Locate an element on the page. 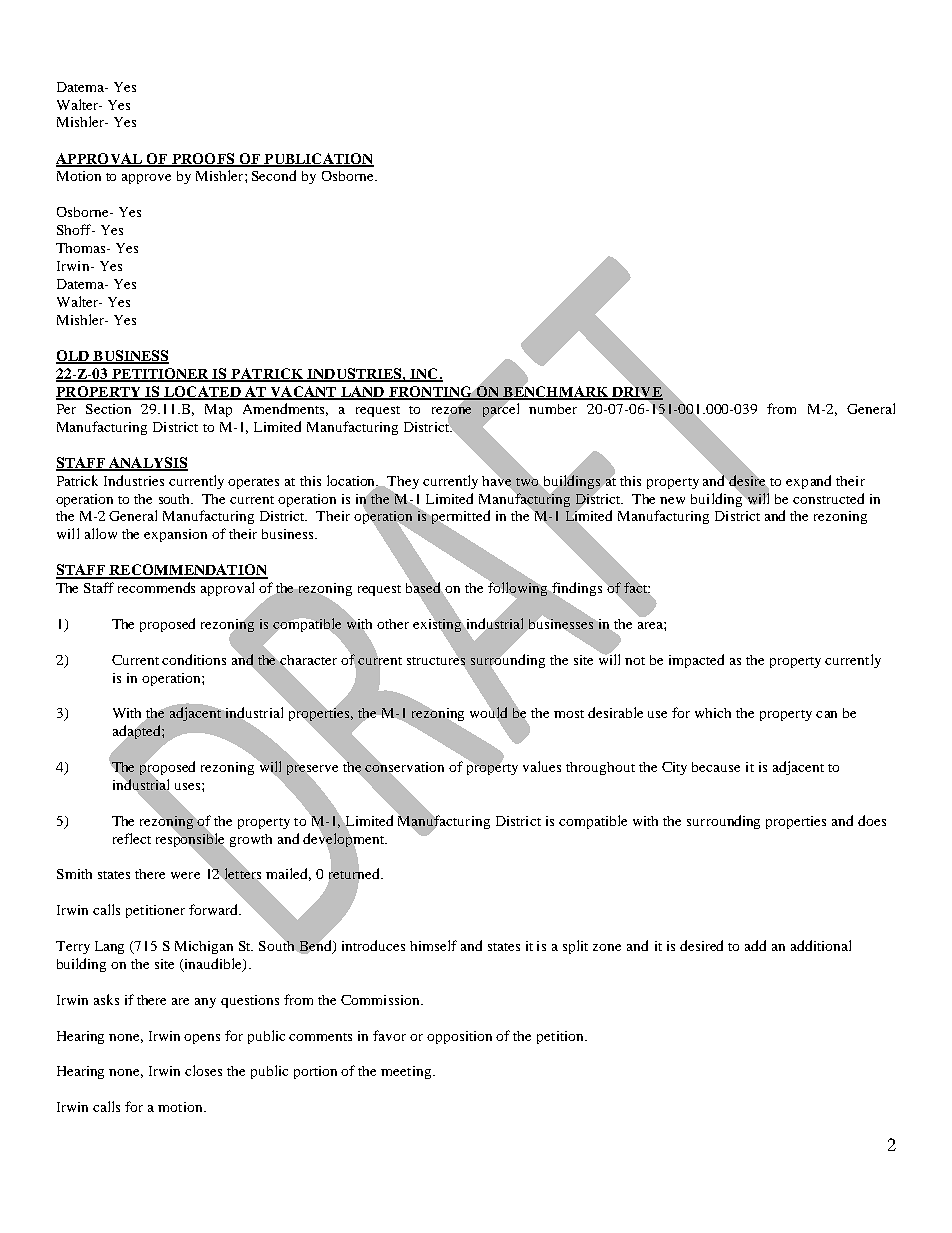  approve is located at coordinates (146, 179).
